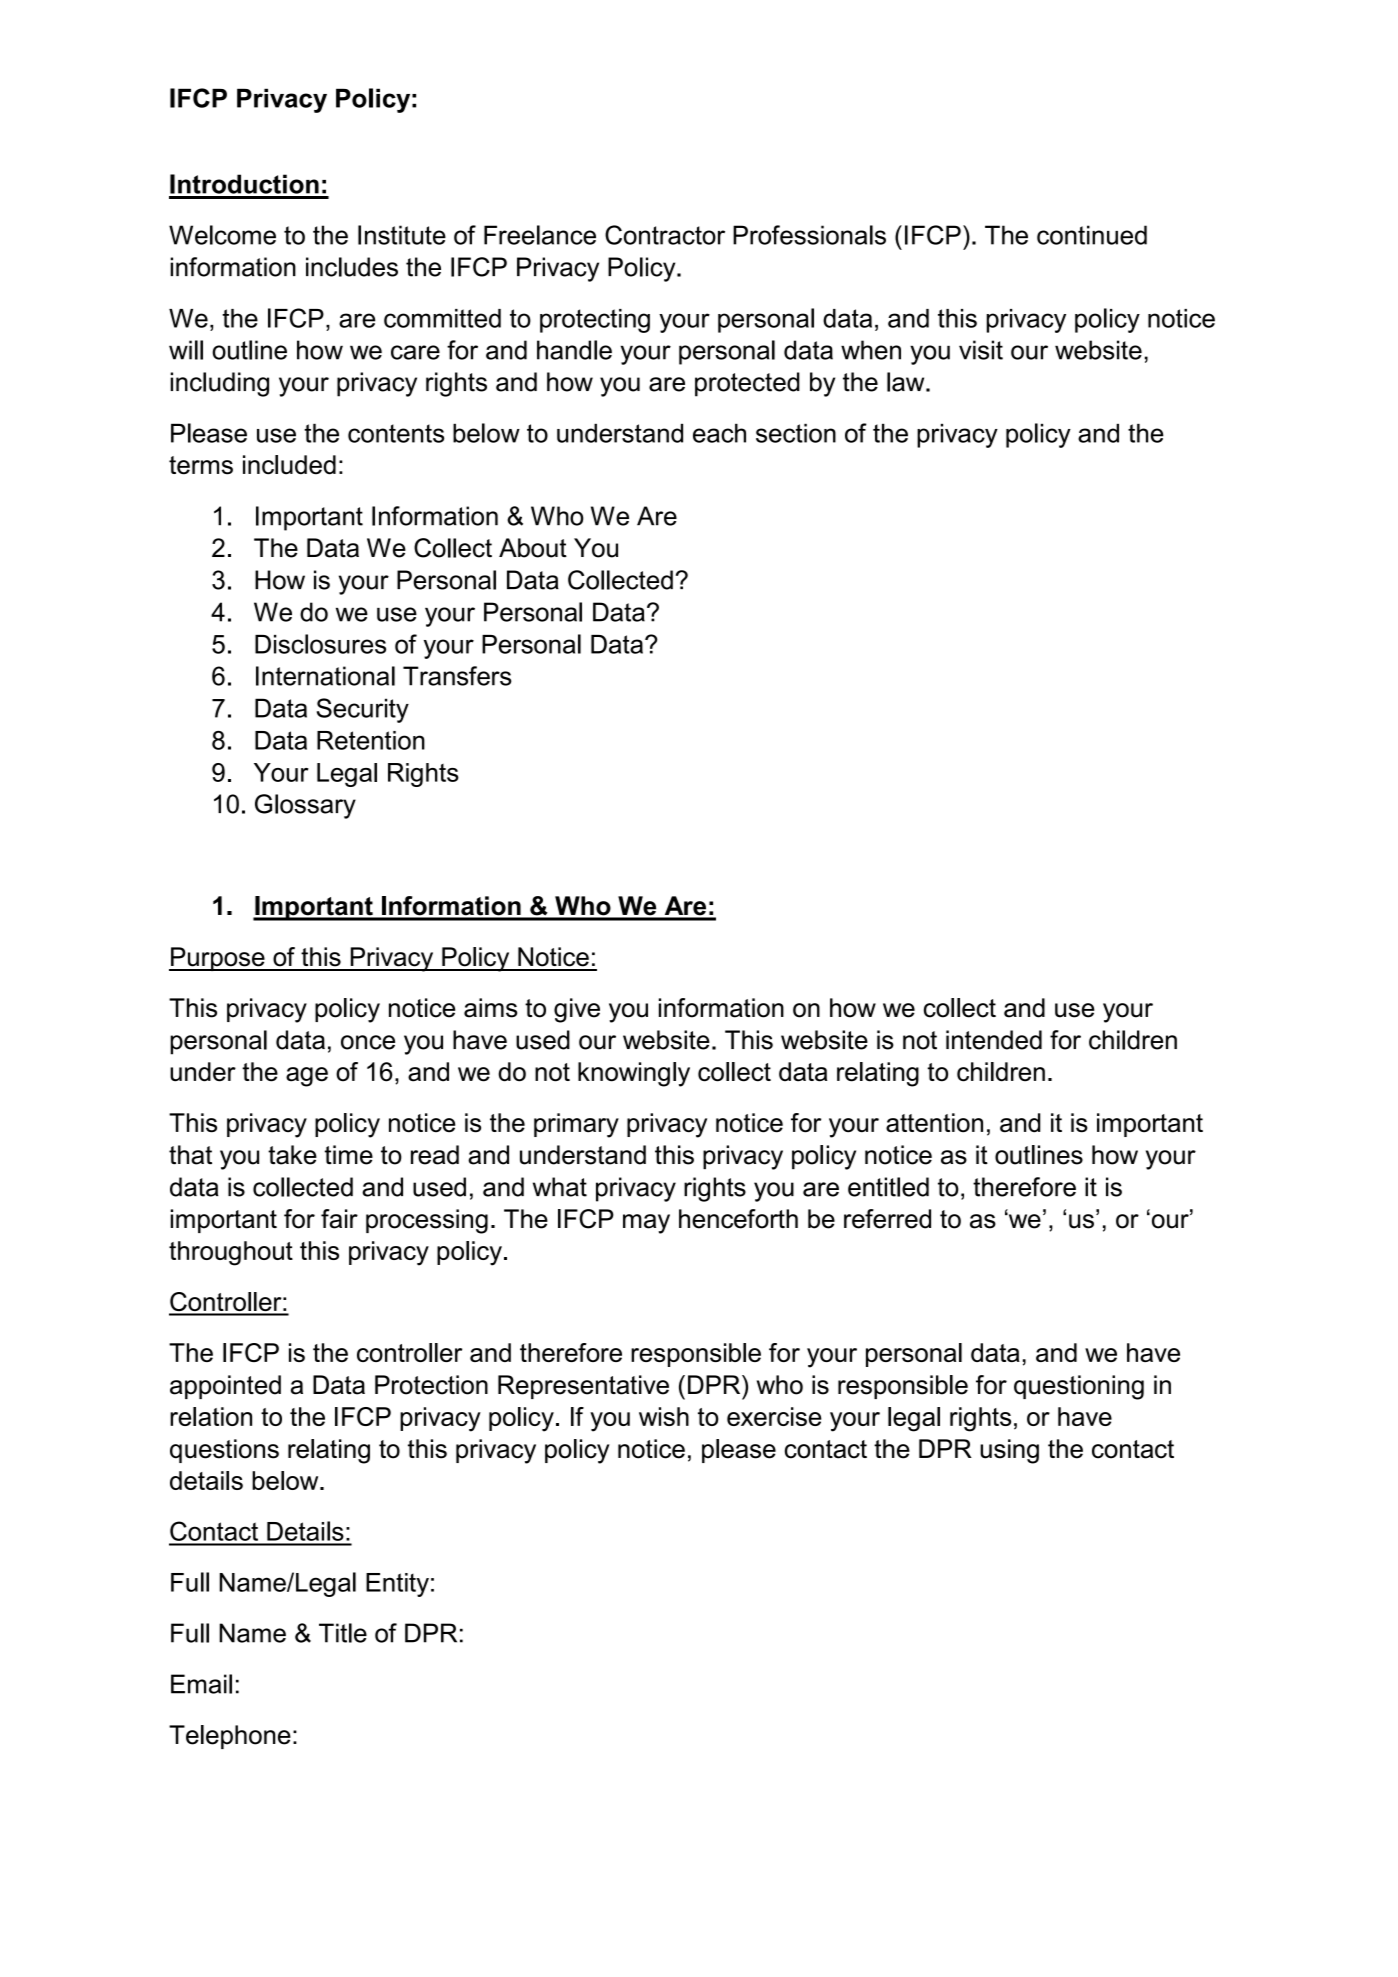 The image size is (1398, 1977). Describe the element at coordinates (665, 235) in the screenshot. I see `Contractor` at that location.
